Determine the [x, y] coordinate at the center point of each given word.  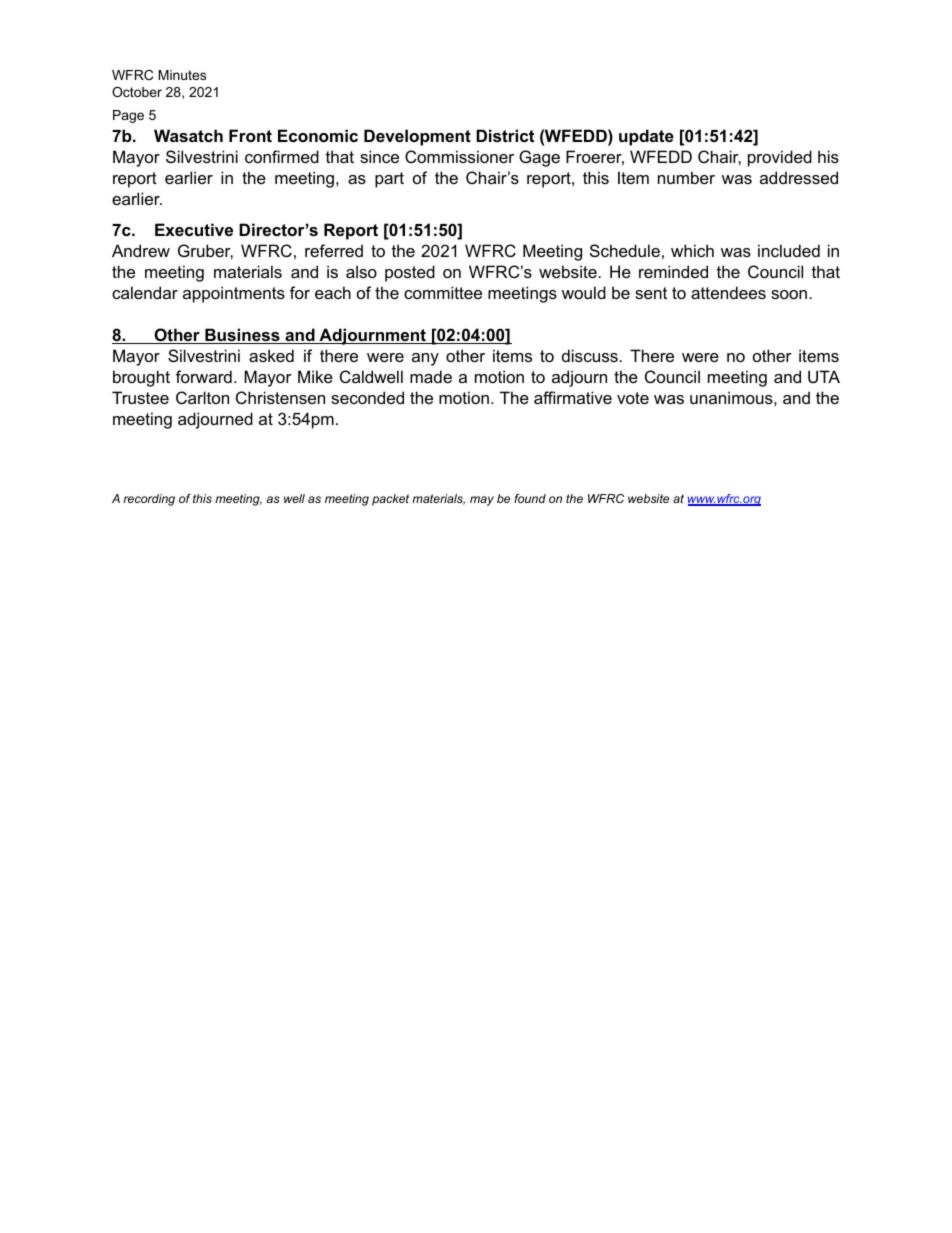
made [431, 376]
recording [149, 500]
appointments [234, 294]
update [646, 137]
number [686, 177]
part [389, 180]
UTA [824, 376]
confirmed [282, 156]
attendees [728, 292]
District [505, 135]
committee [443, 292]
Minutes [182, 75]
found [530, 498]
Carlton [202, 397]
